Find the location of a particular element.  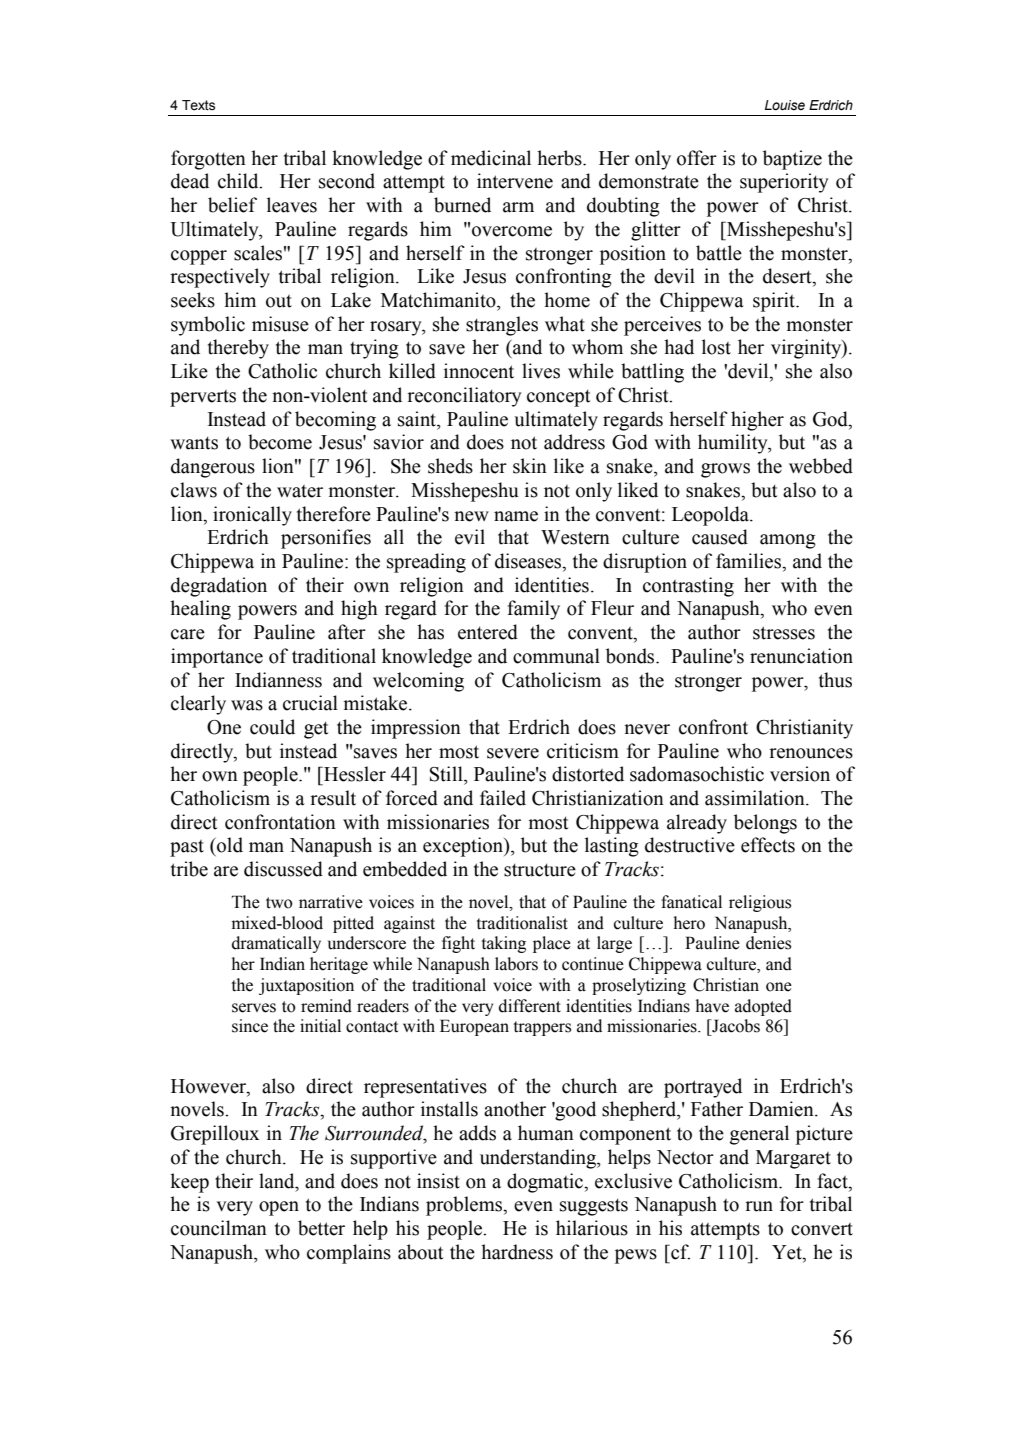

baptize is located at coordinates (792, 160).
